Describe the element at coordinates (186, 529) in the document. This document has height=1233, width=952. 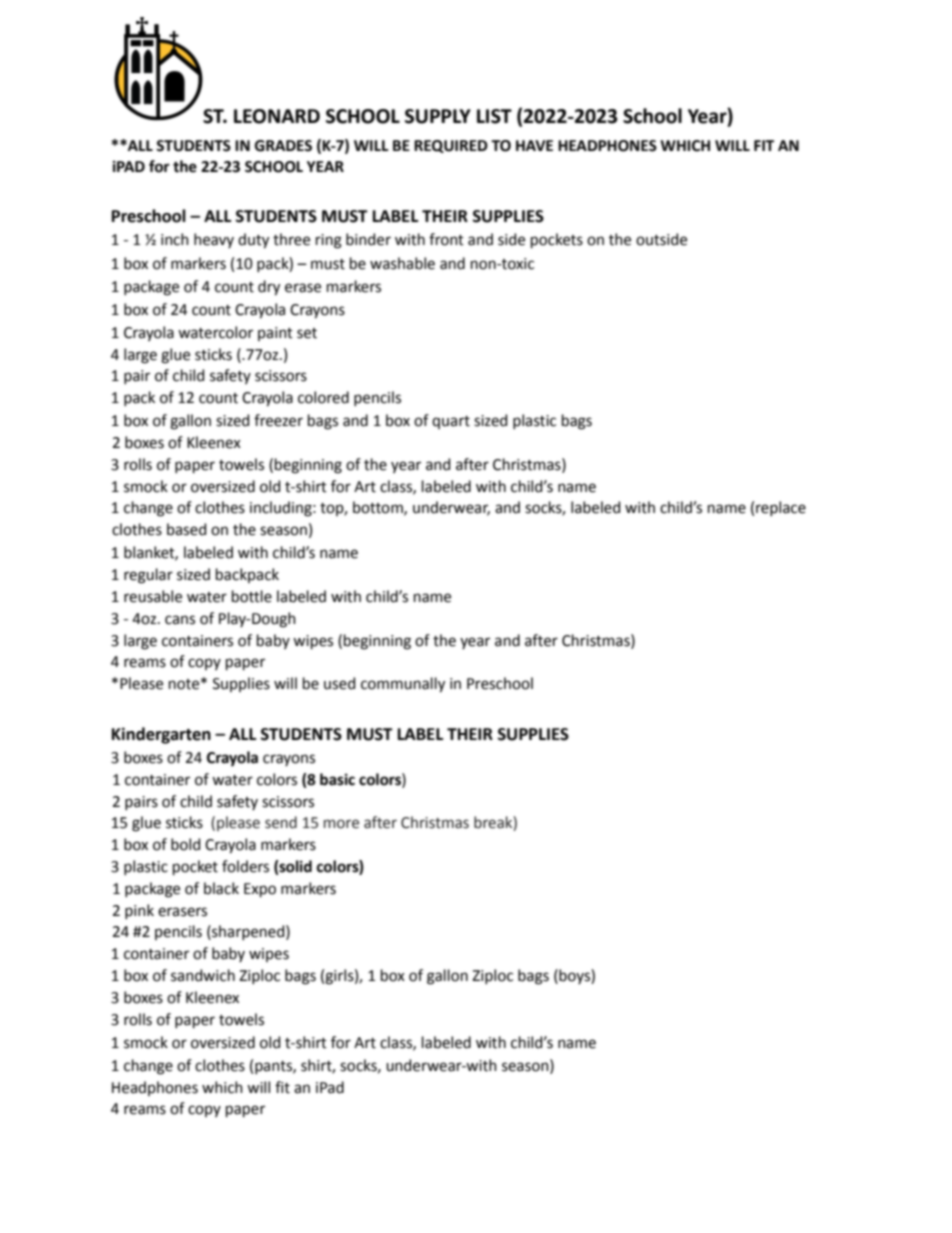
I see `based` at that location.
